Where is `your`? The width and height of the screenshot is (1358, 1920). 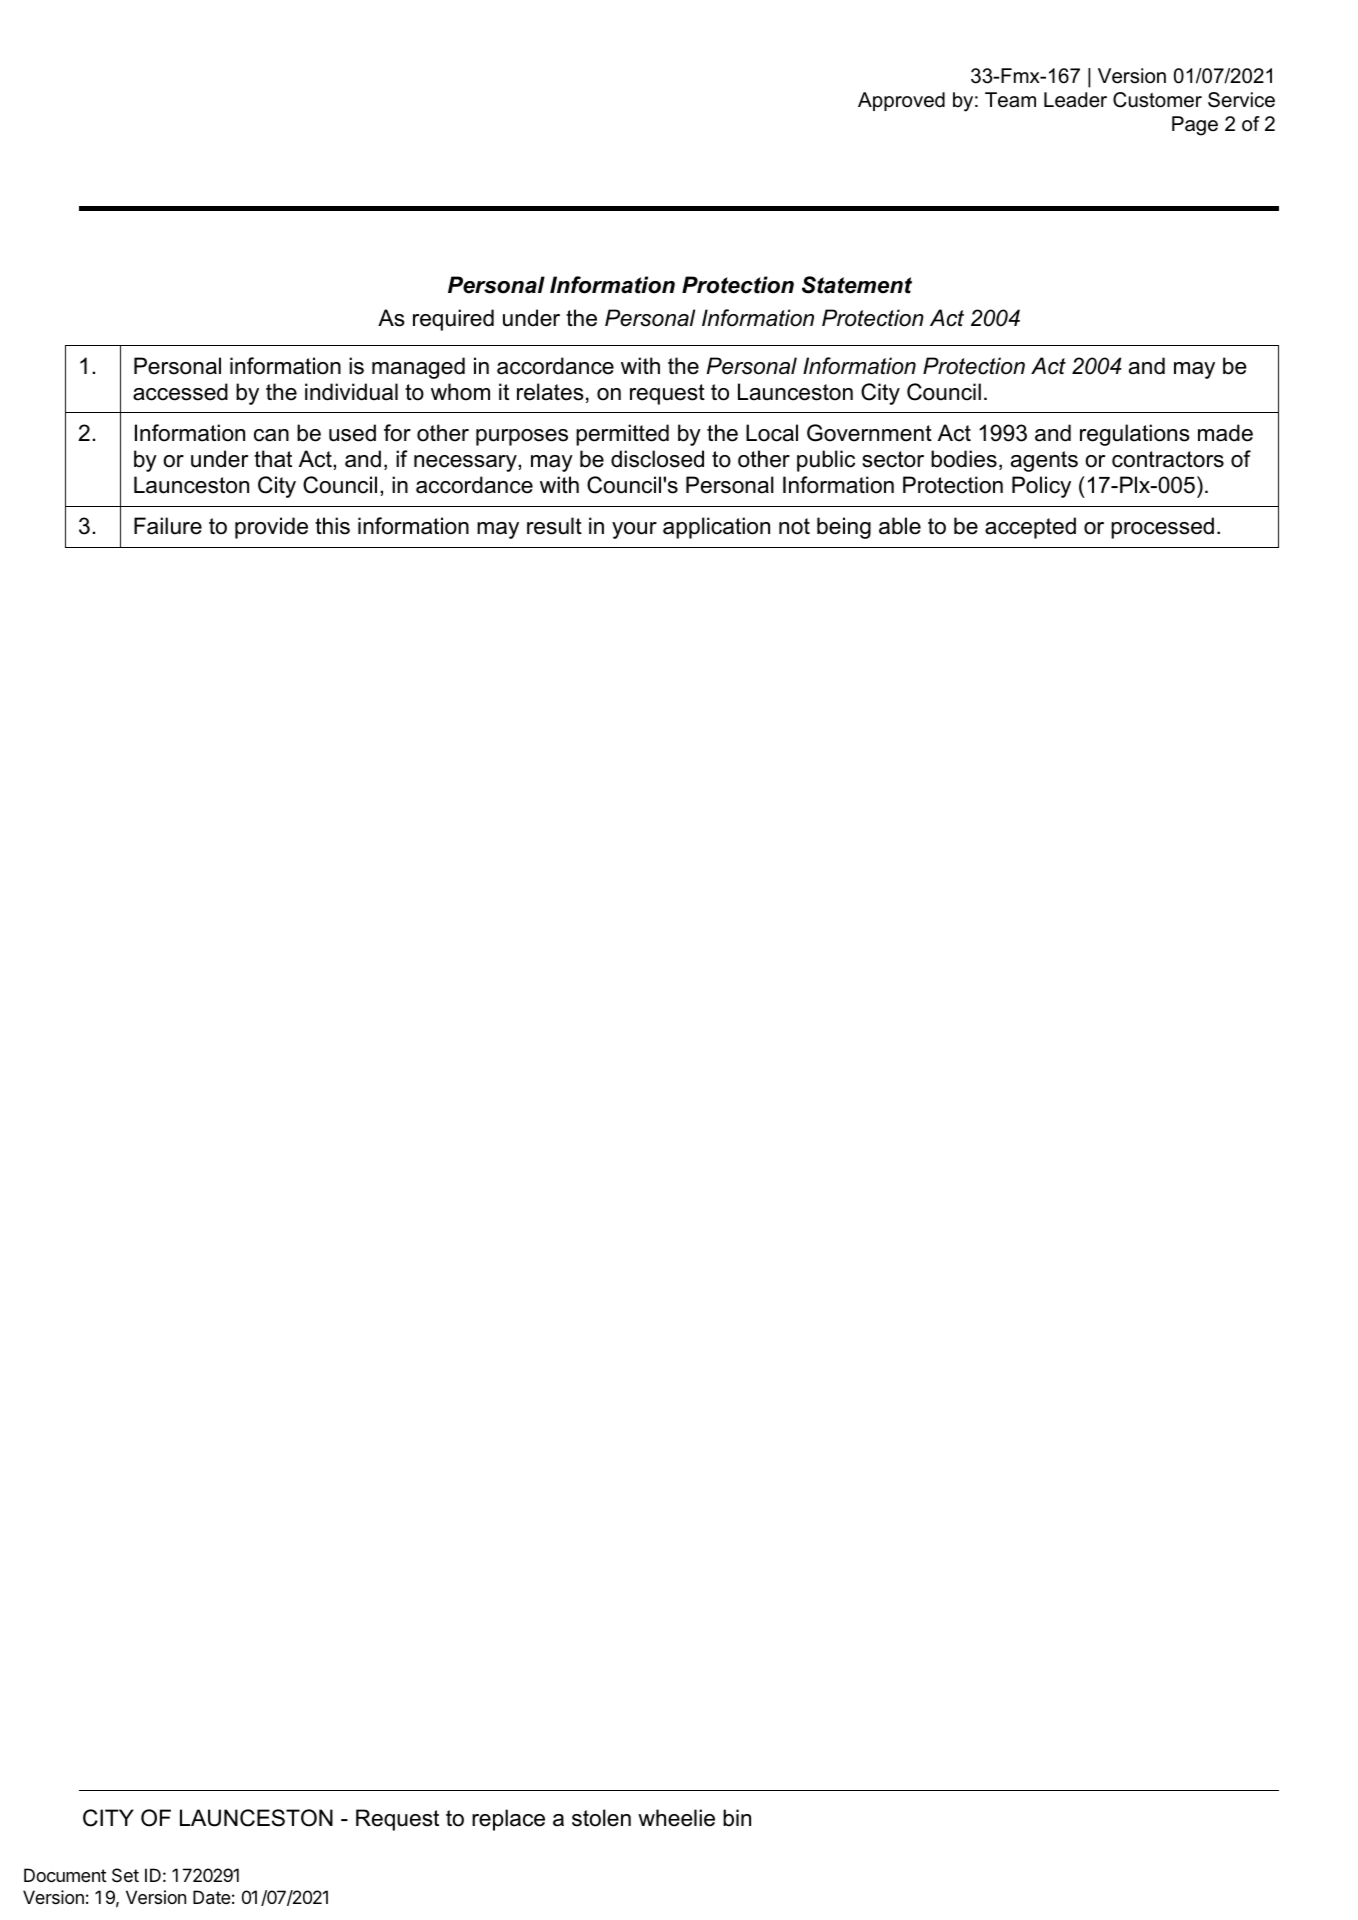 your is located at coordinates (634, 530).
